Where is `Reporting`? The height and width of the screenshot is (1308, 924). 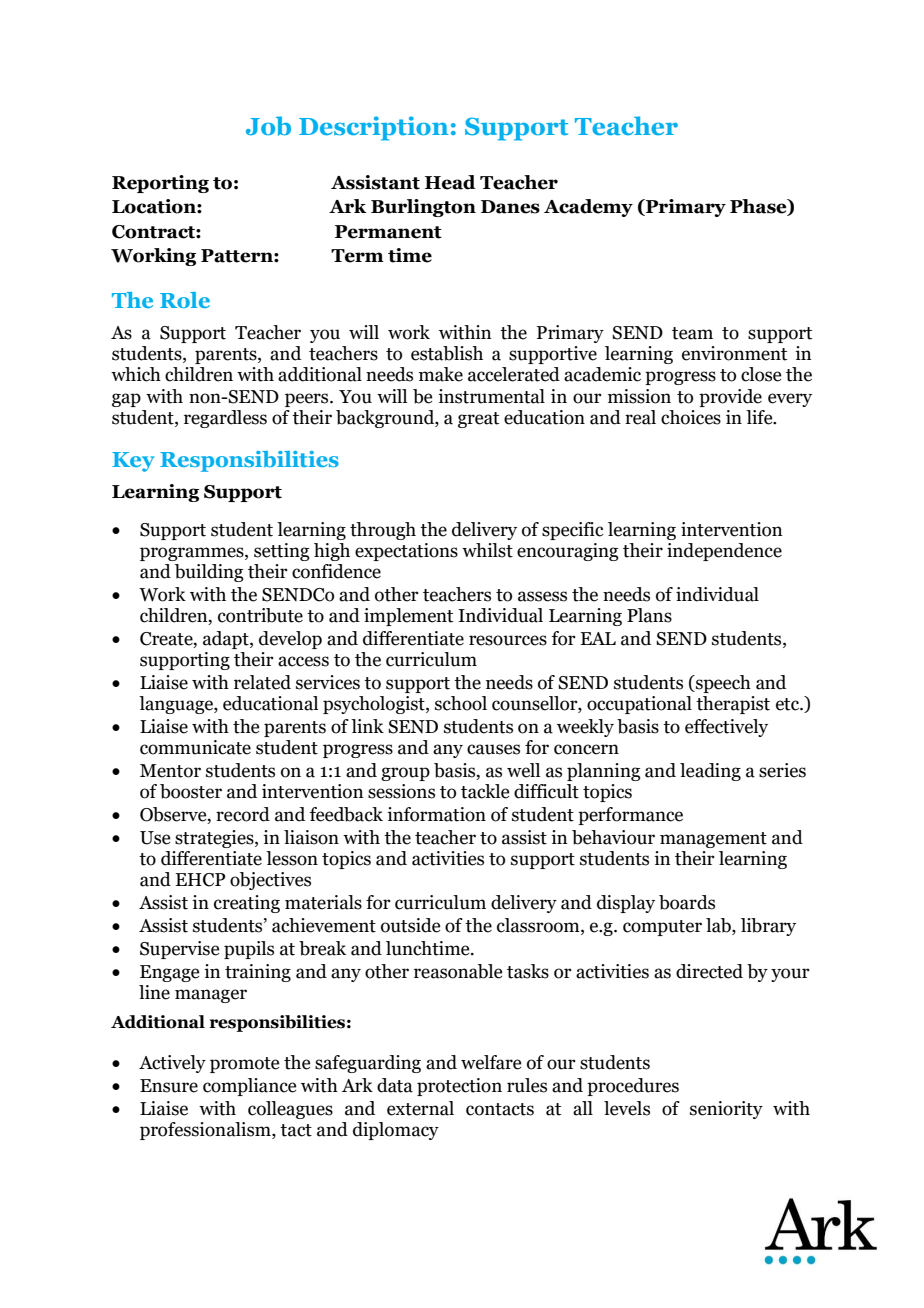
Reporting is located at coordinates (160, 184).
